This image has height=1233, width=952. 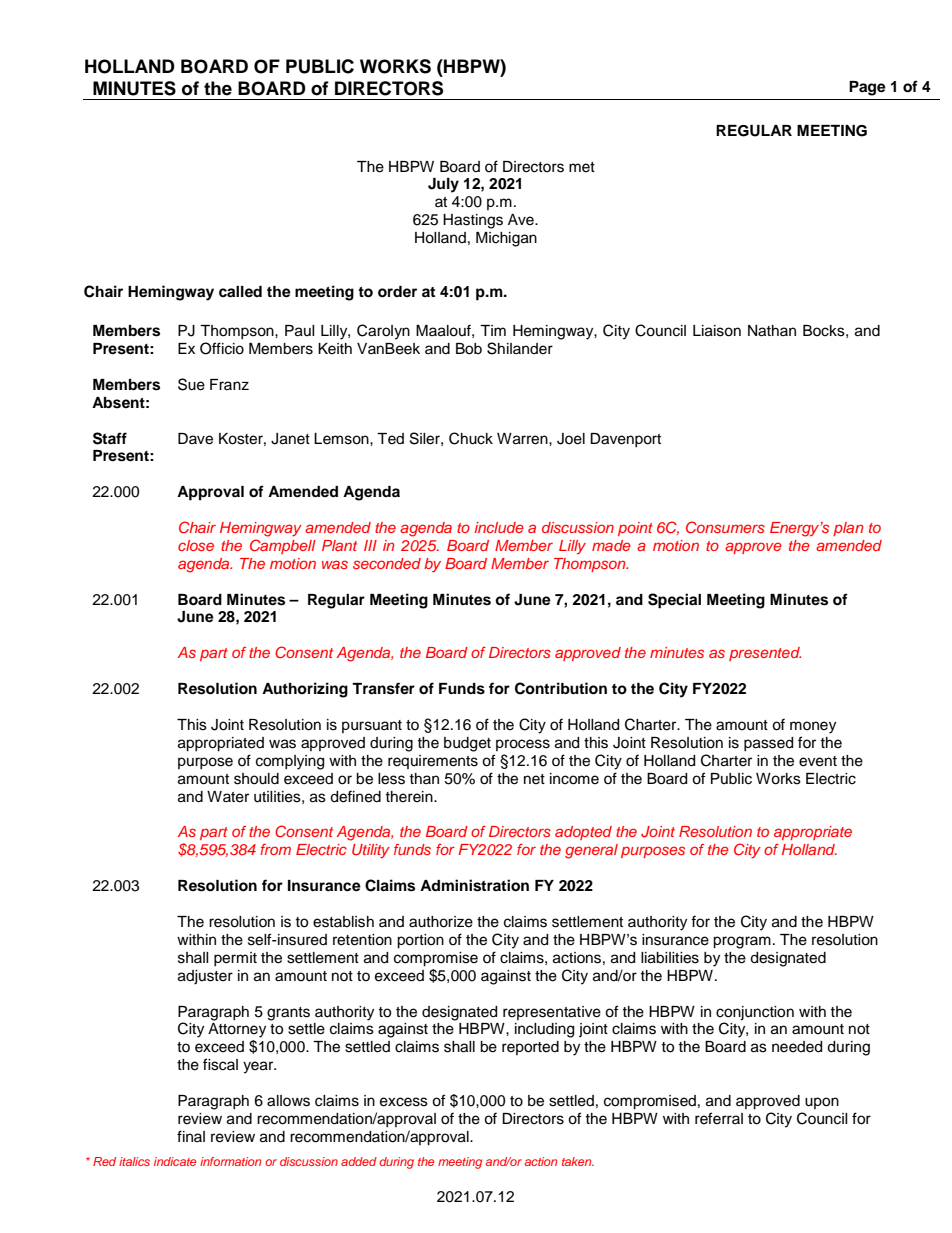 I want to click on Special, so click(x=674, y=601).
